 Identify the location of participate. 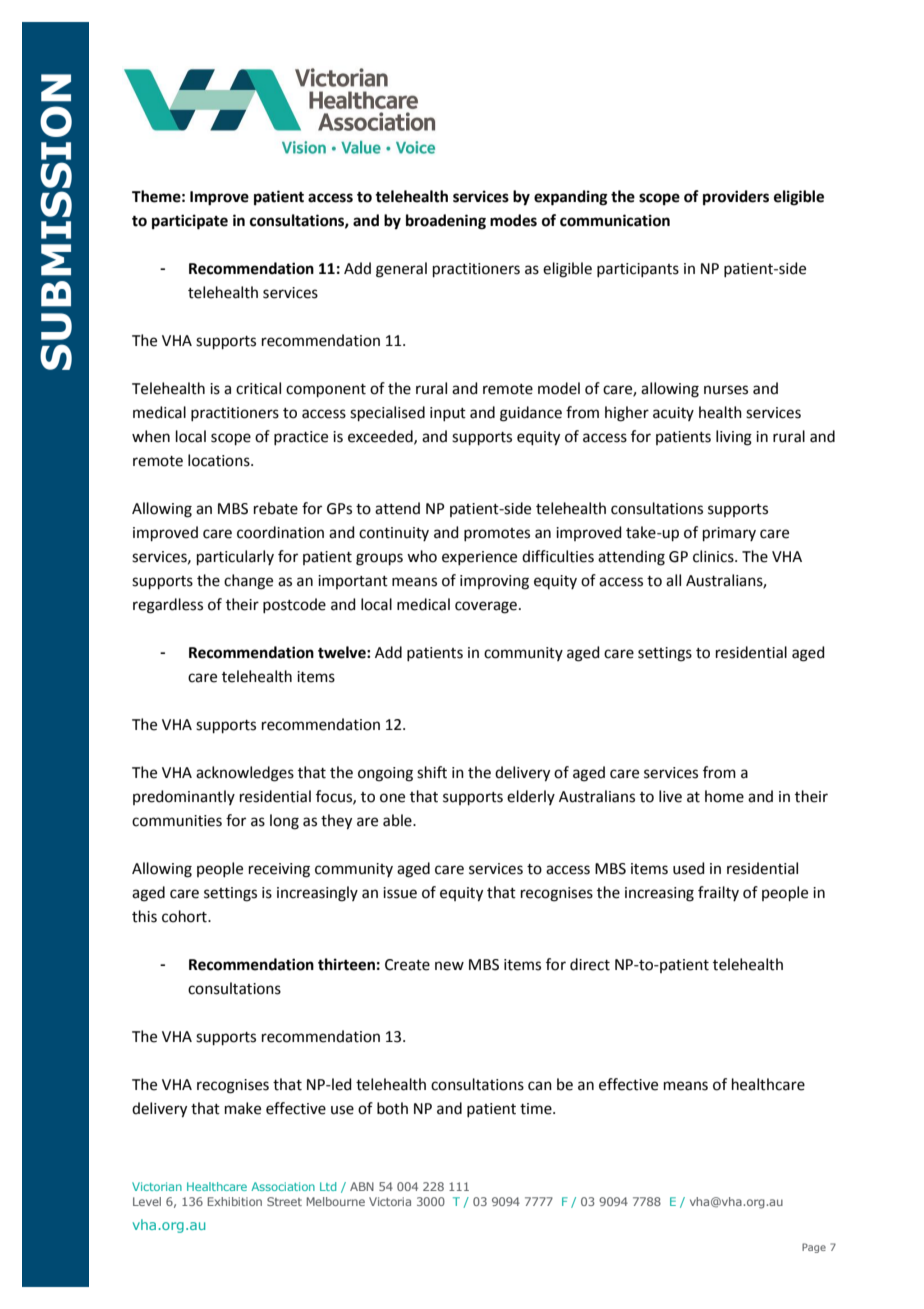
(190, 222).
